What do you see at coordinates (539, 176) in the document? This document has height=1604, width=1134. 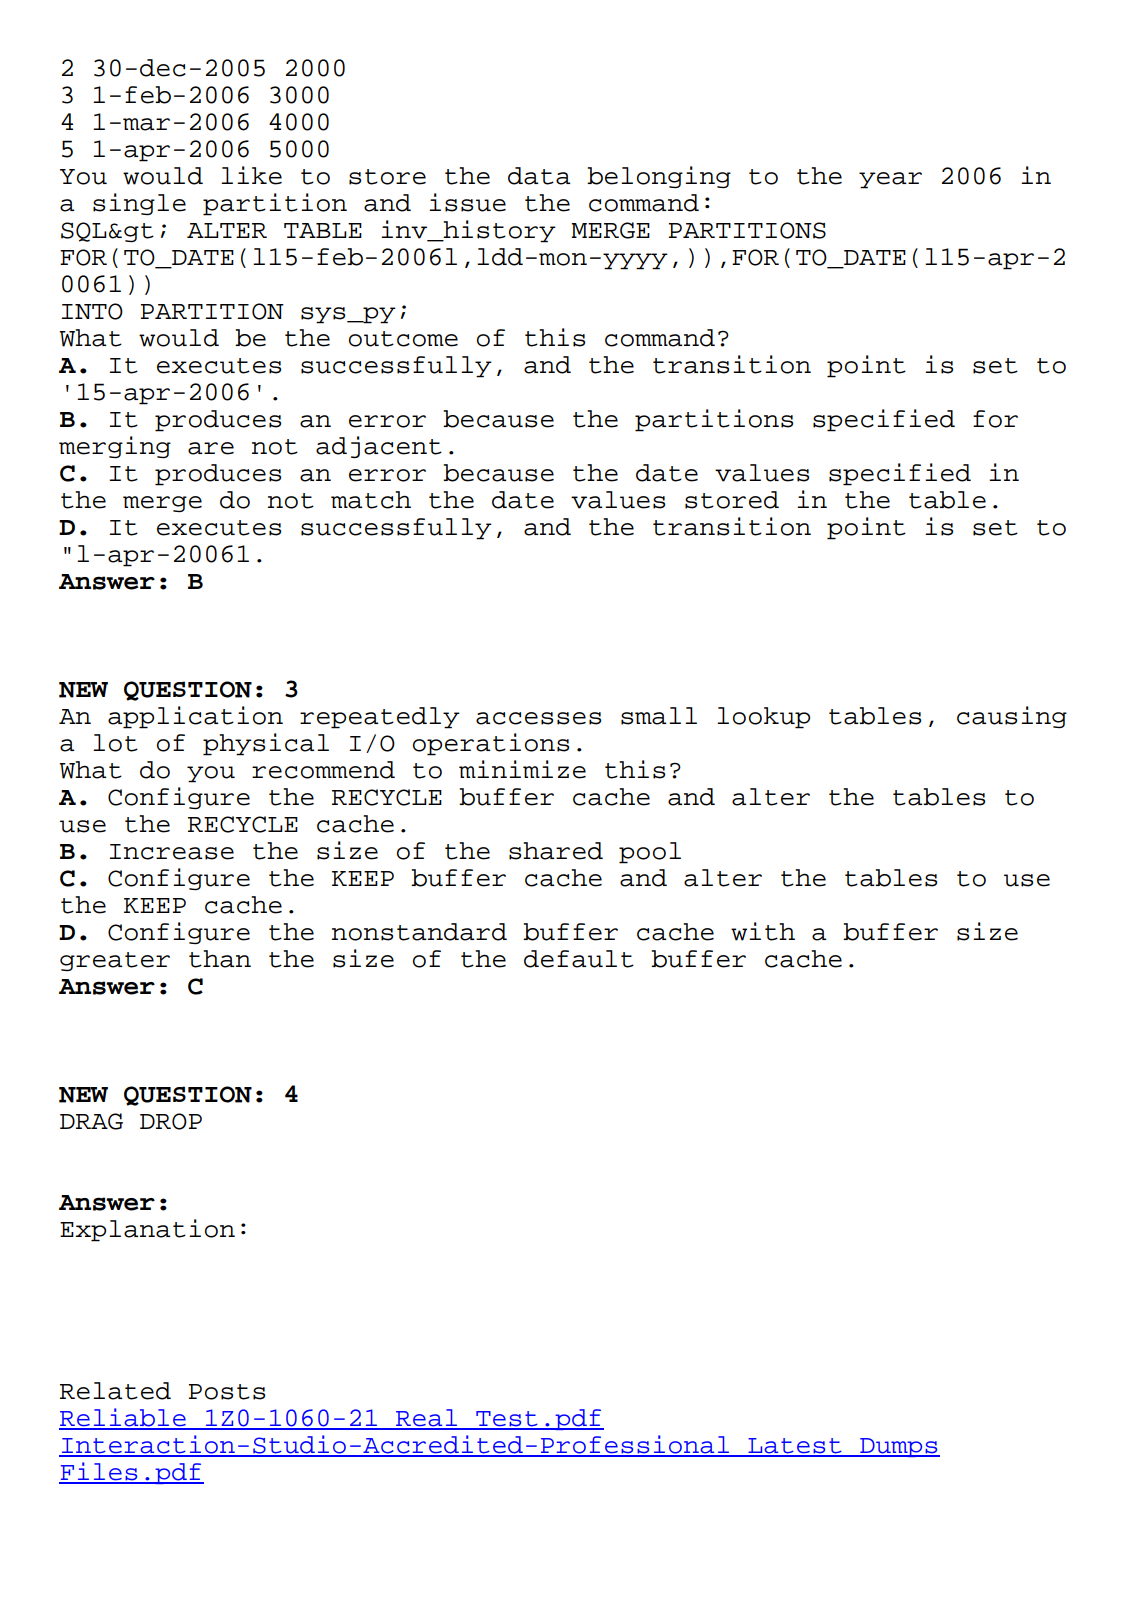 I see `data` at bounding box center [539, 176].
